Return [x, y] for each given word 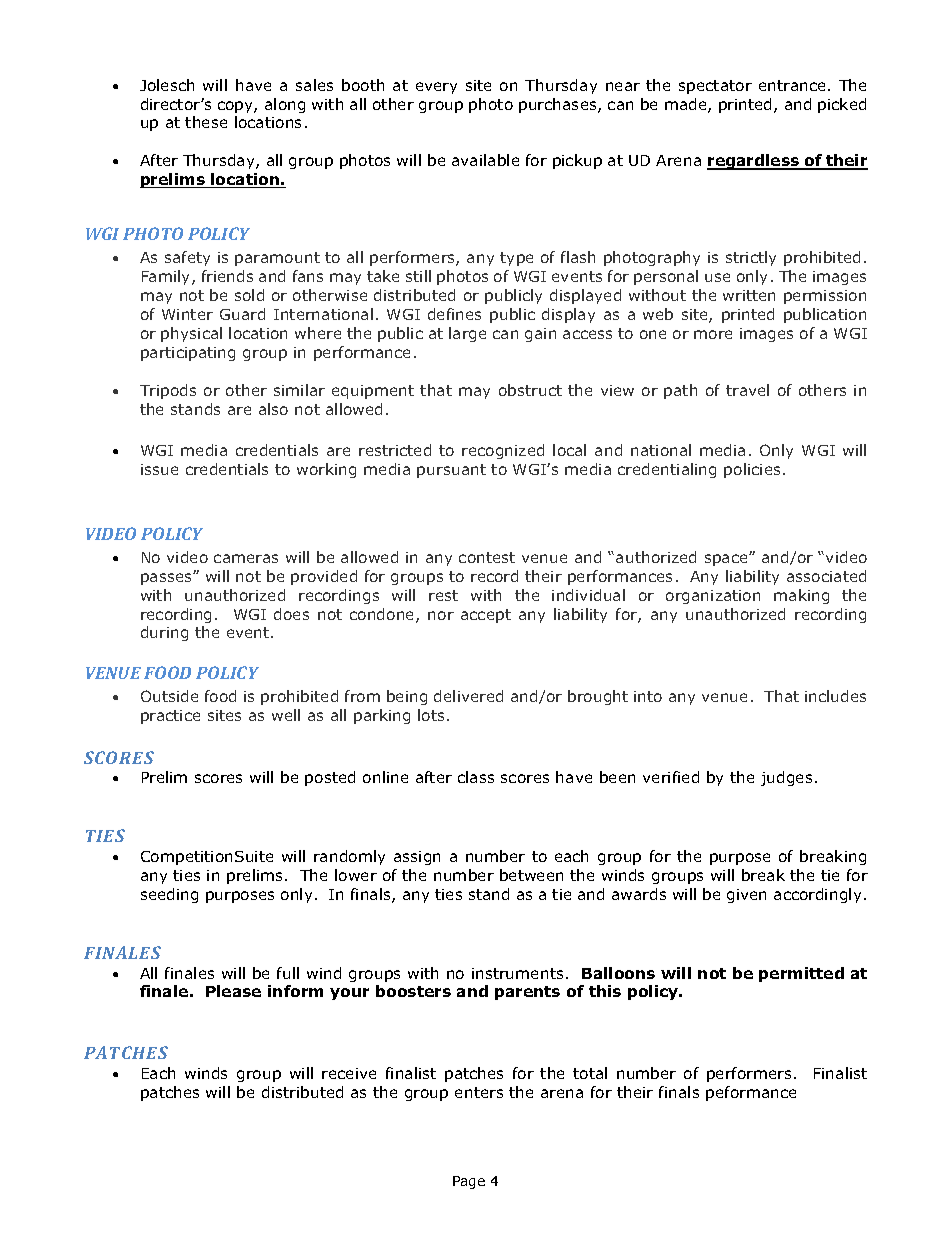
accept [486, 616]
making [801, 596]
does [291, 614]
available [485, 160]
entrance [794, 85]
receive [349, 1073]
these [206, 122]
